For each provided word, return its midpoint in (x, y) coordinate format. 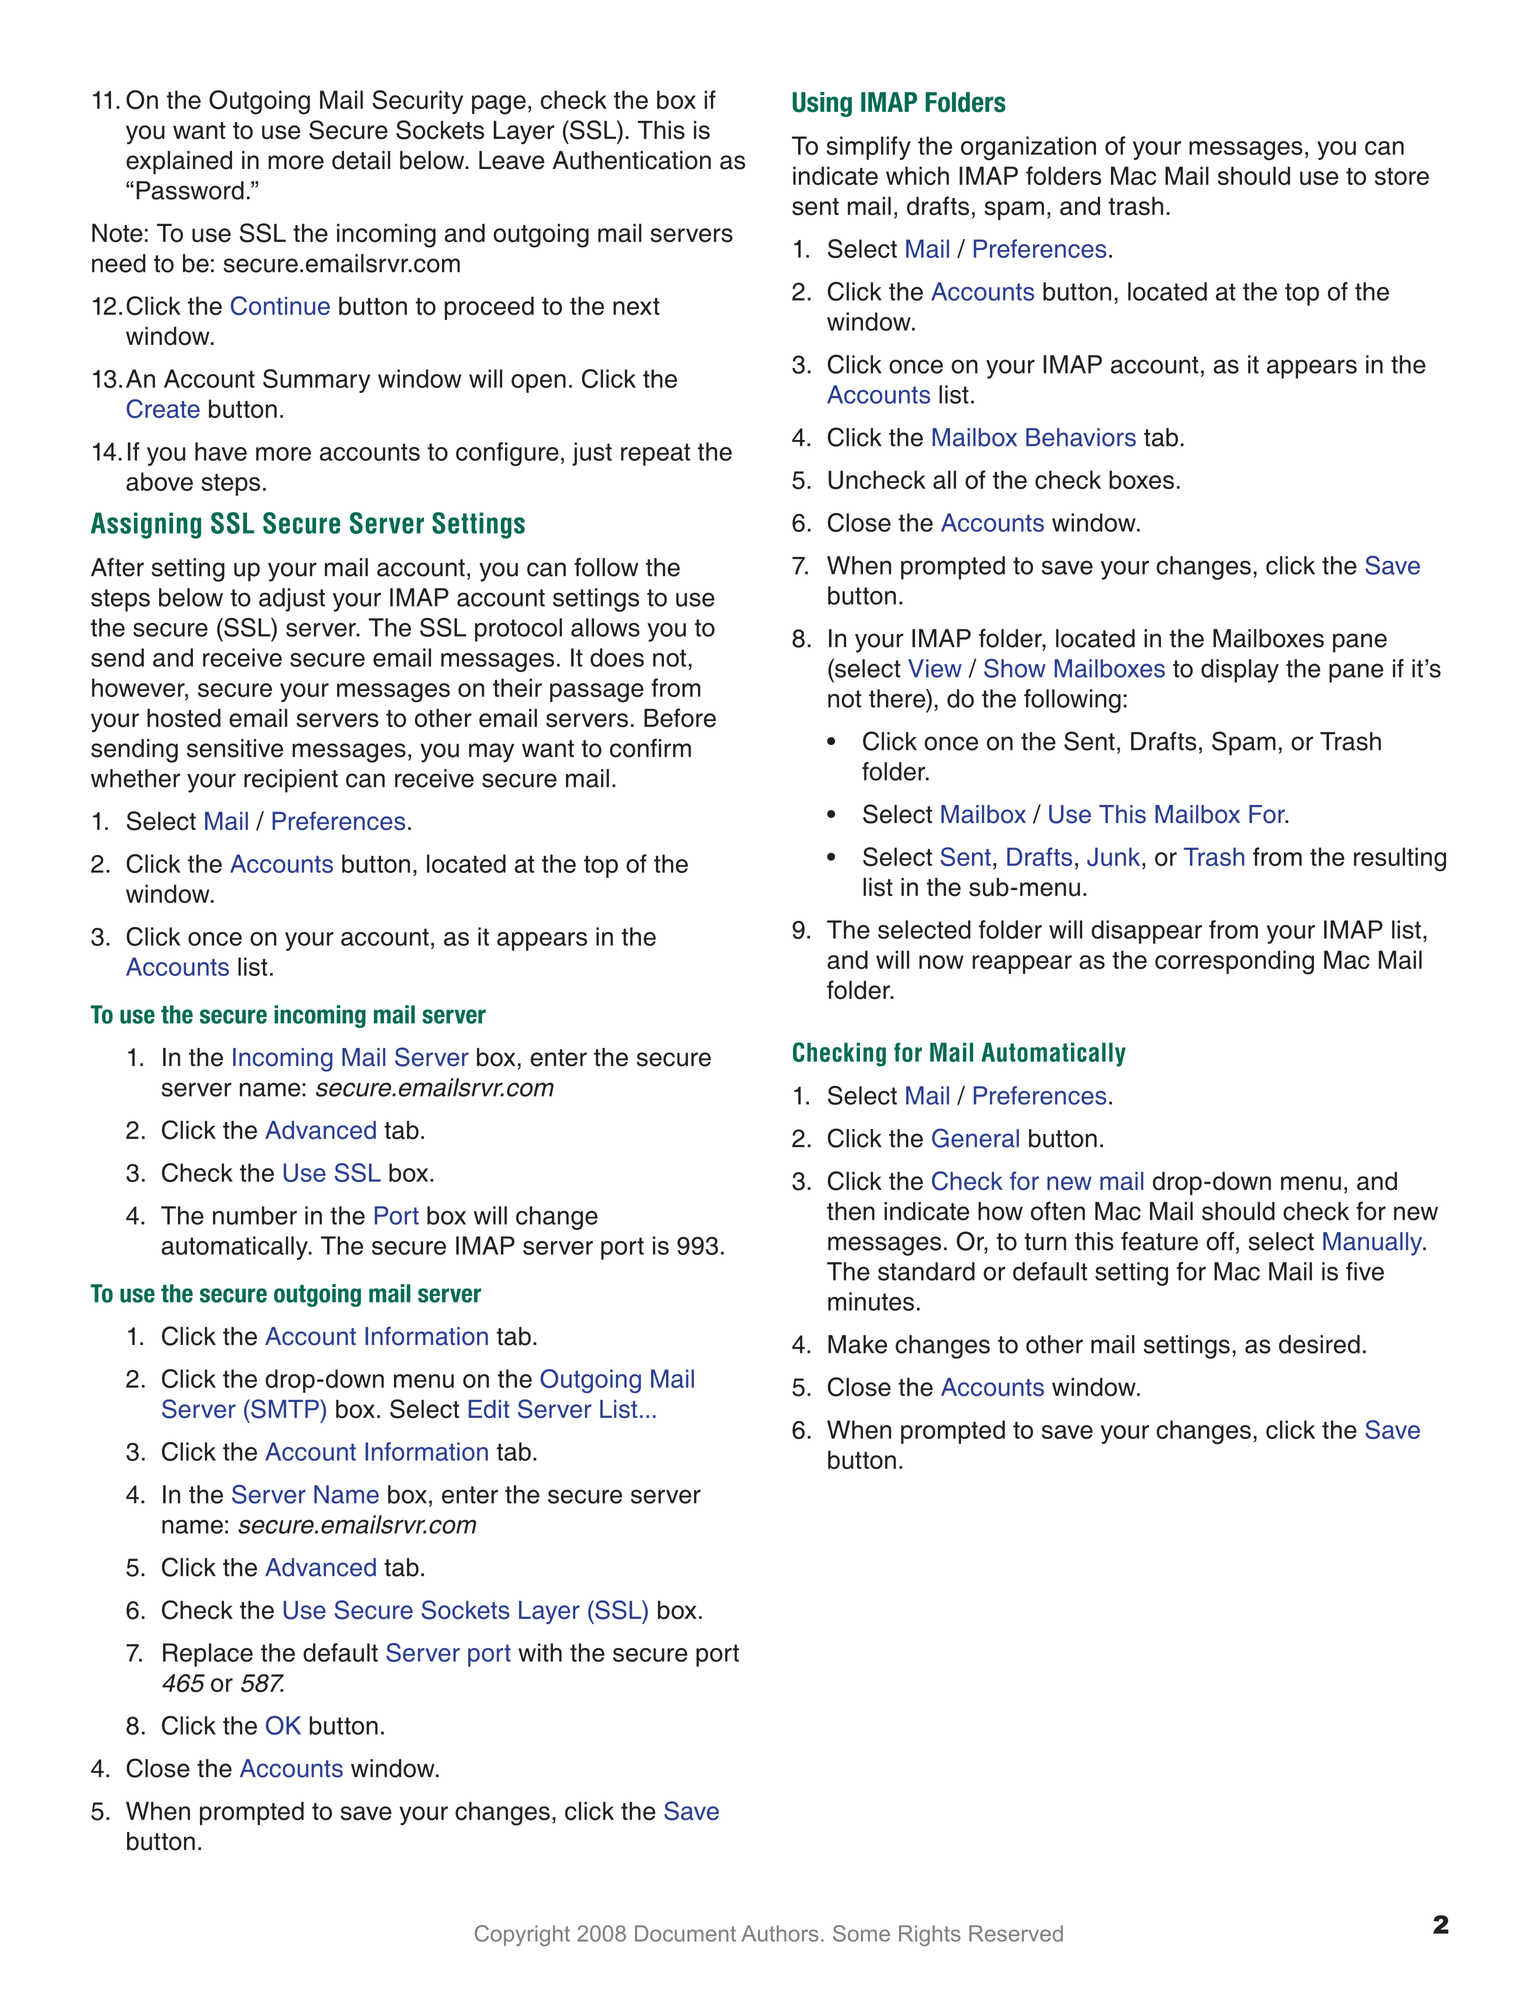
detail (361, 160)
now (941, 962)
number (255, 1215)
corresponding (1234, 962)
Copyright (522, 1935)
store (1402, 176)
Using (822, 104)
